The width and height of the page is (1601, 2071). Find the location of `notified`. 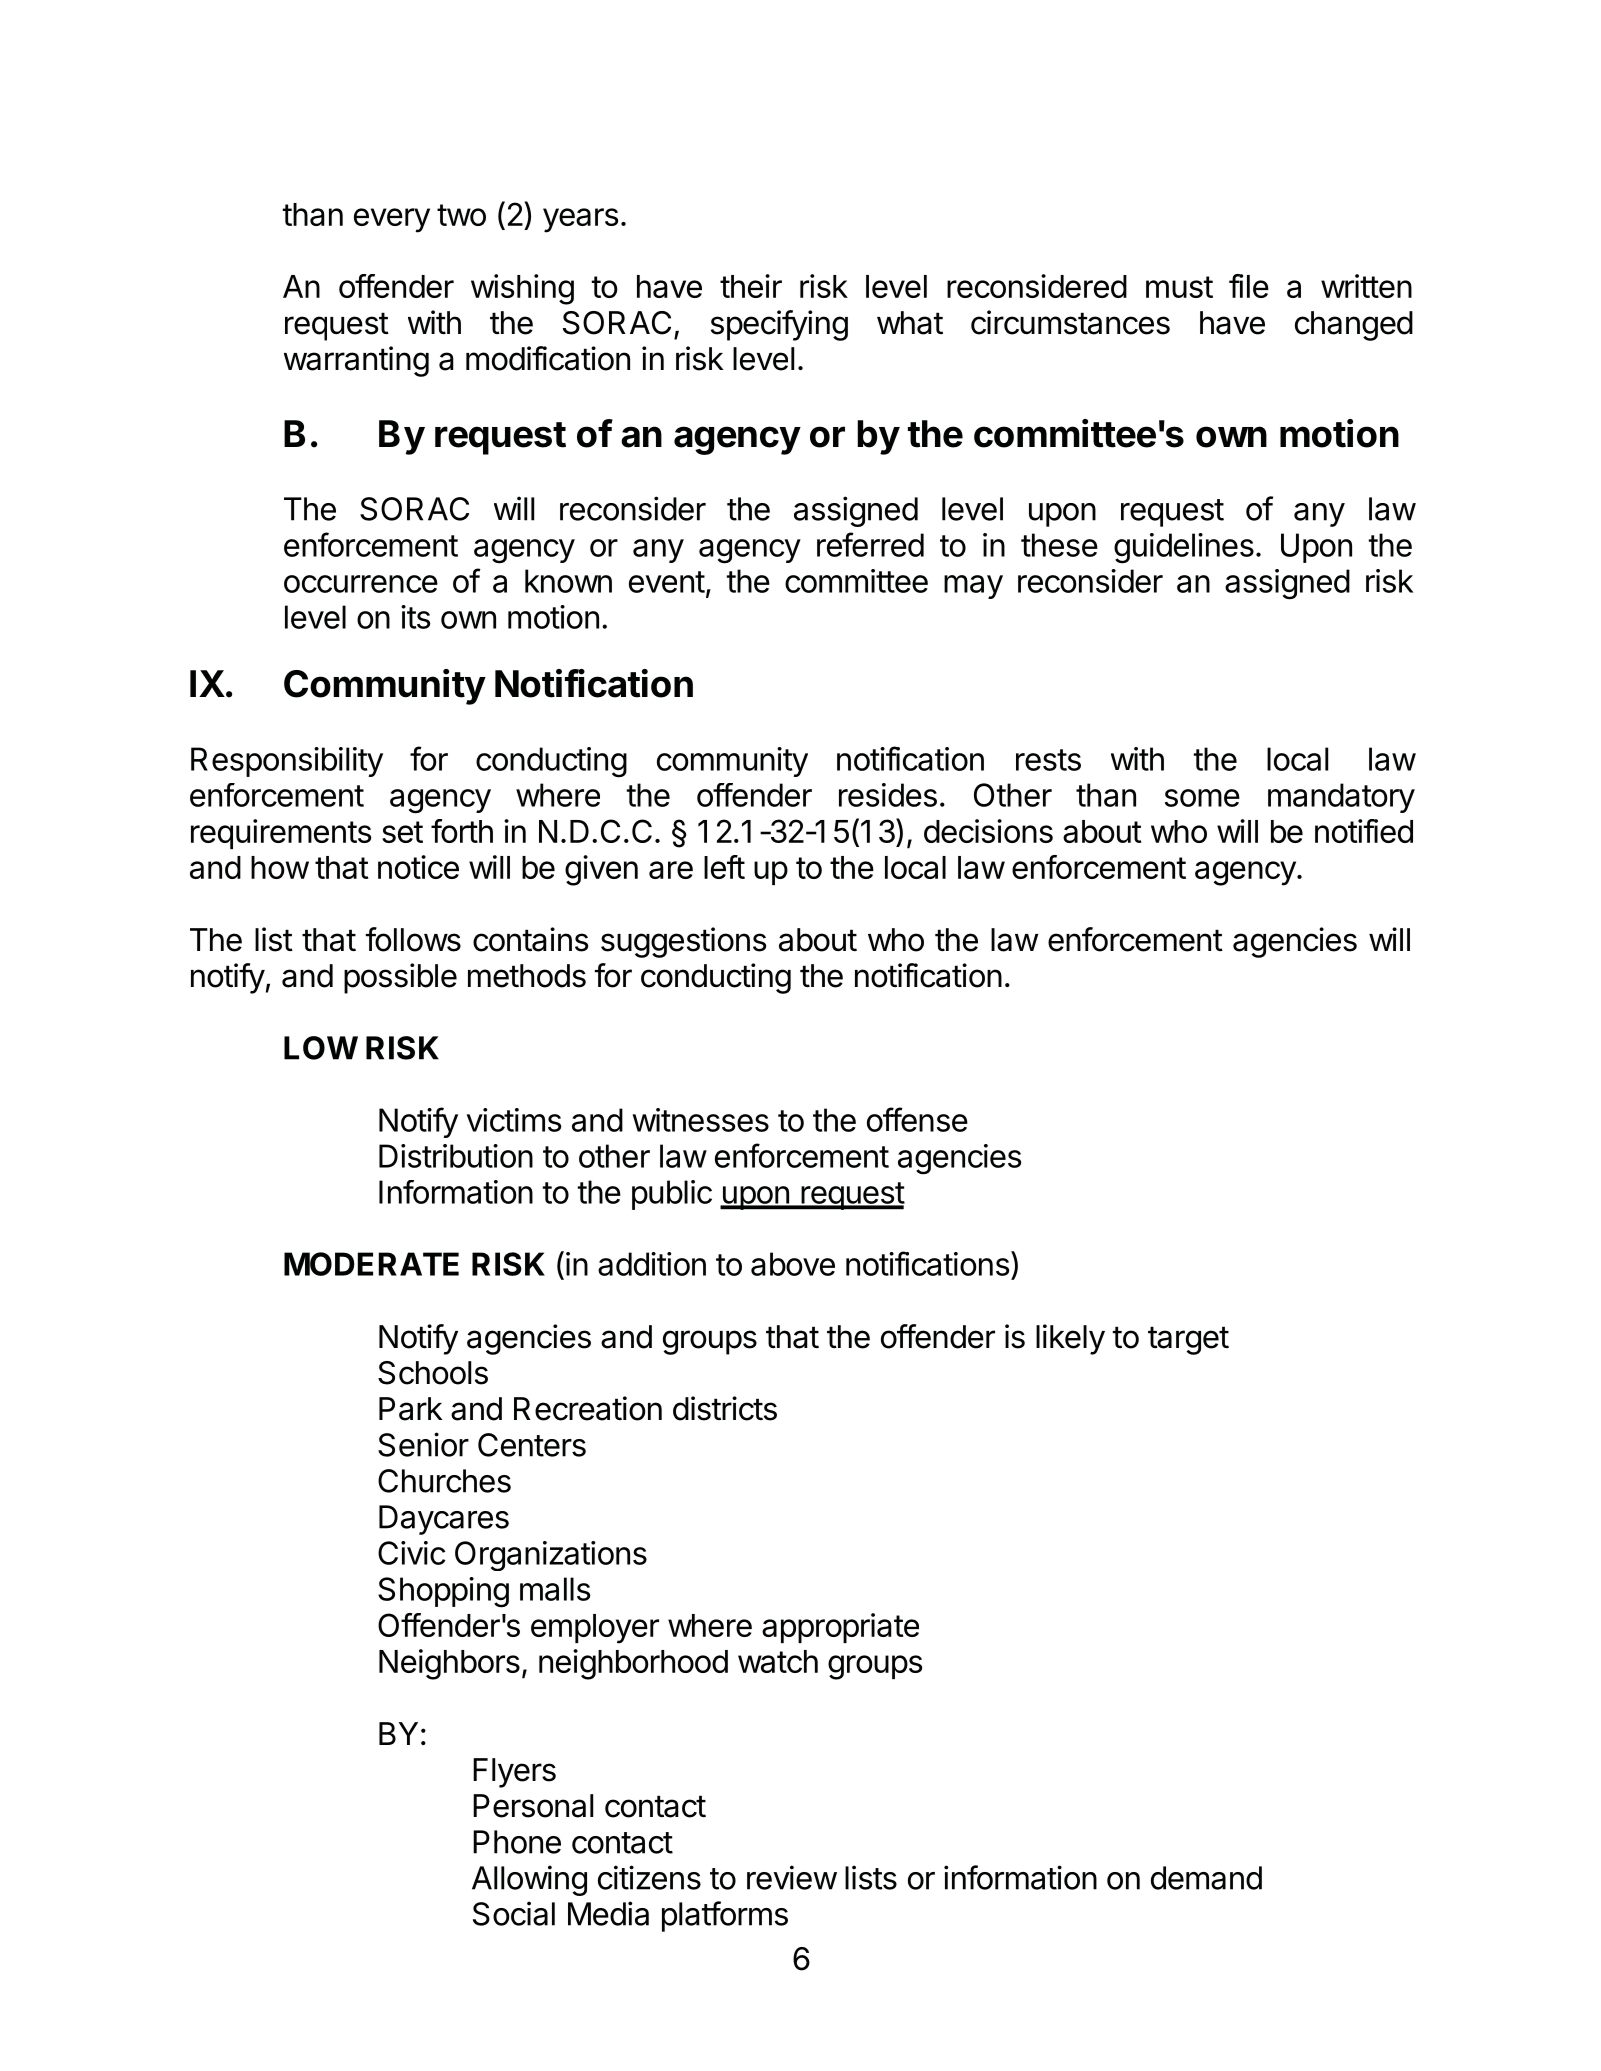

notified is located at coordinates (1364, 831).
